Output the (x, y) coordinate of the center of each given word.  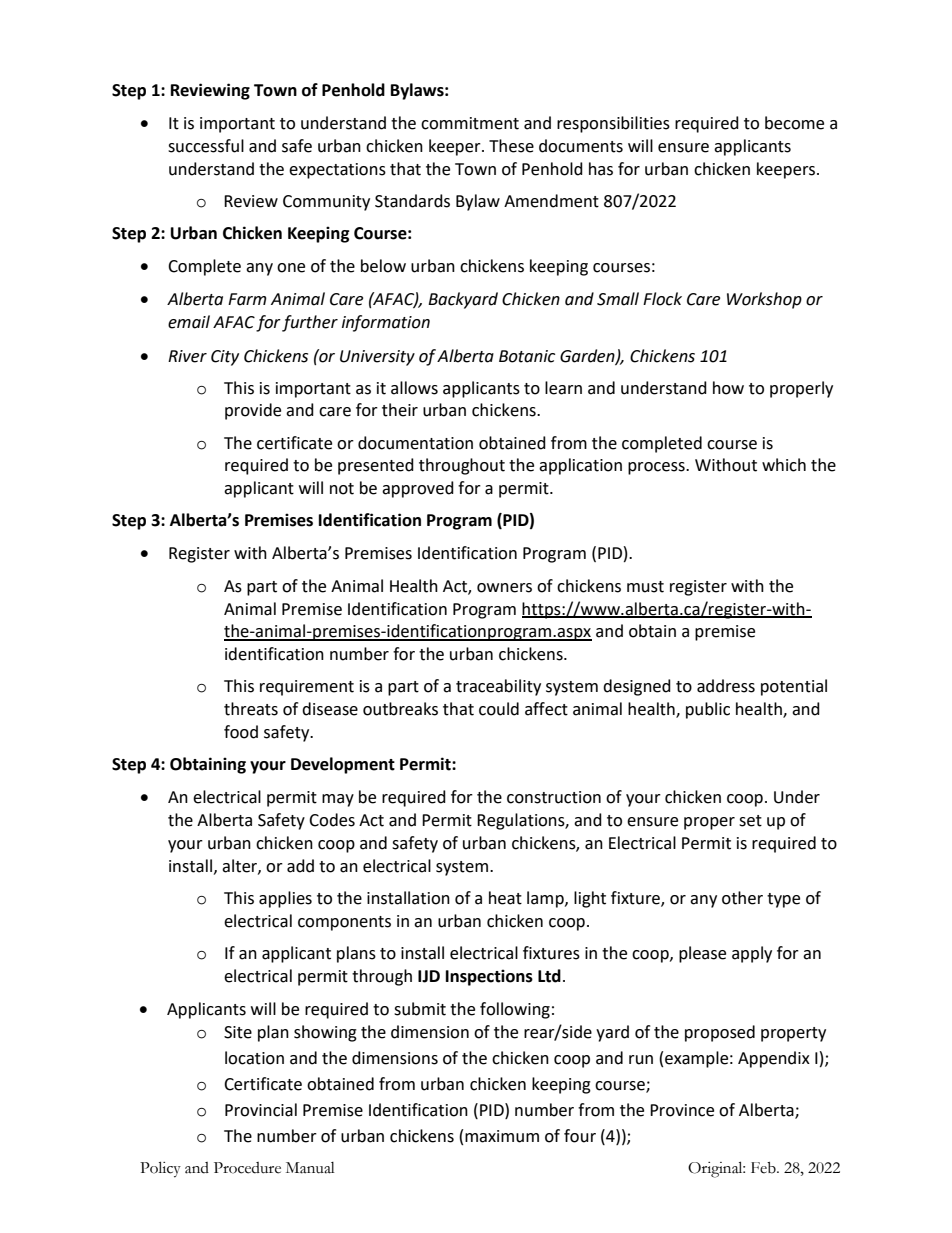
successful (206, 146)
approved (418, 489)
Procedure (247, 1168)
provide (253, 411)
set (750, 821)
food (241, 732)
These (511, 146)
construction (554, 797)
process (657, 468)
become (794, 123)
